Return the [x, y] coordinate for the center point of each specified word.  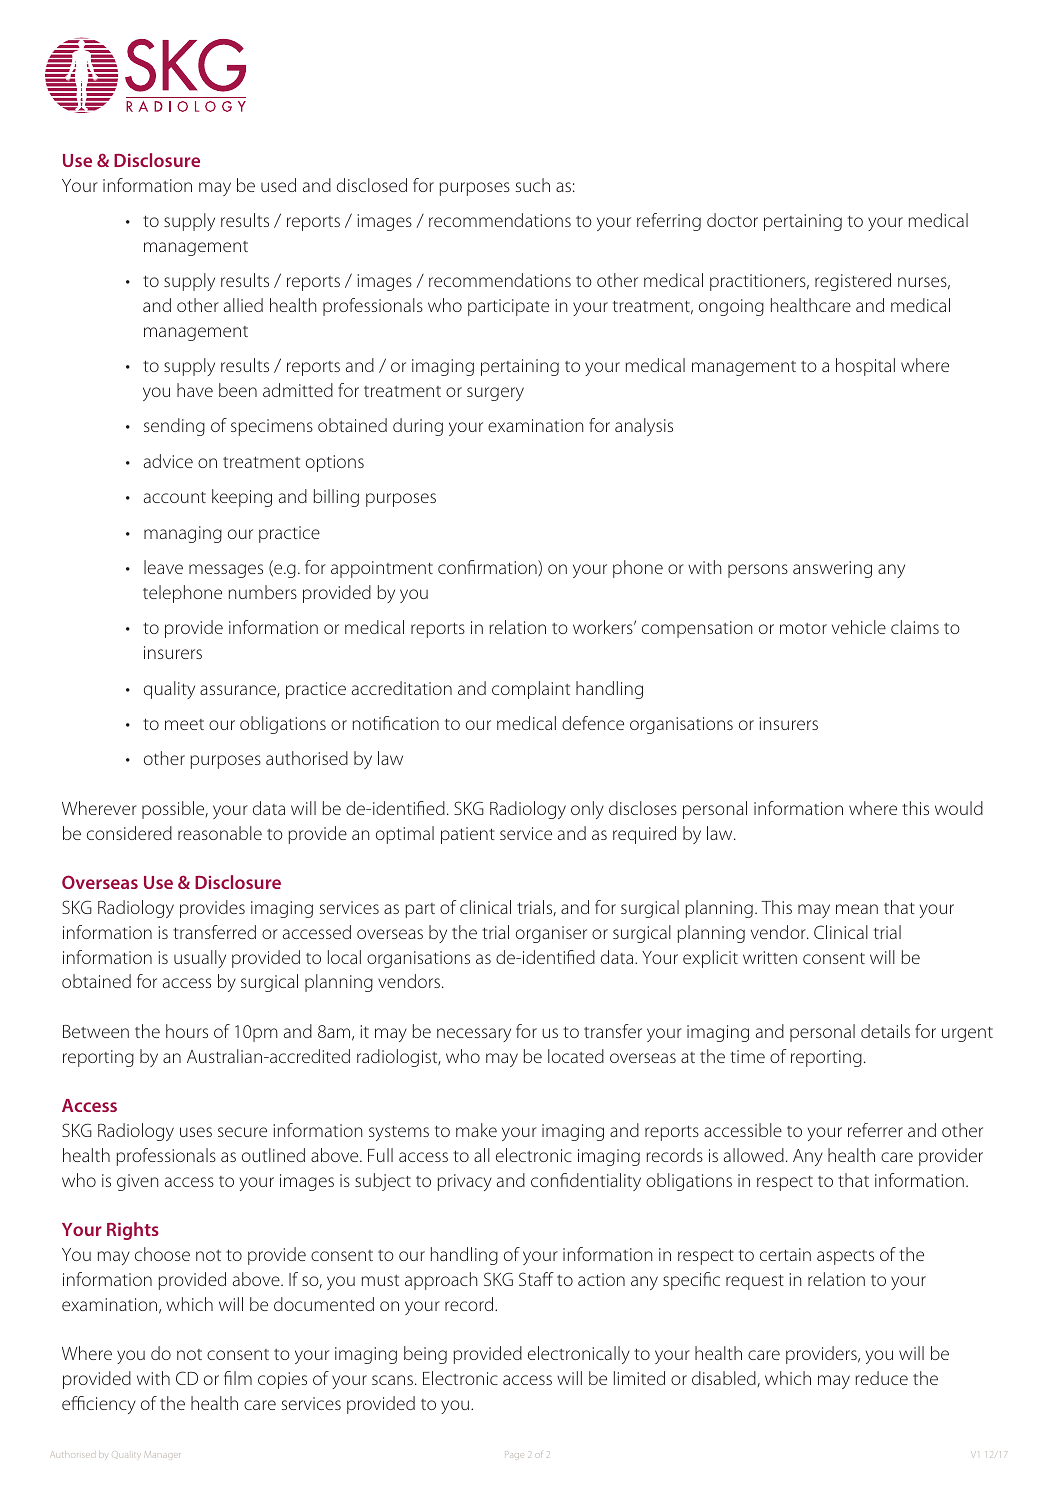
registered [853, 282]
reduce [881, 1378]
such [533, 185]
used [278, 185]
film [238, 1378]
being [425, 1355]
